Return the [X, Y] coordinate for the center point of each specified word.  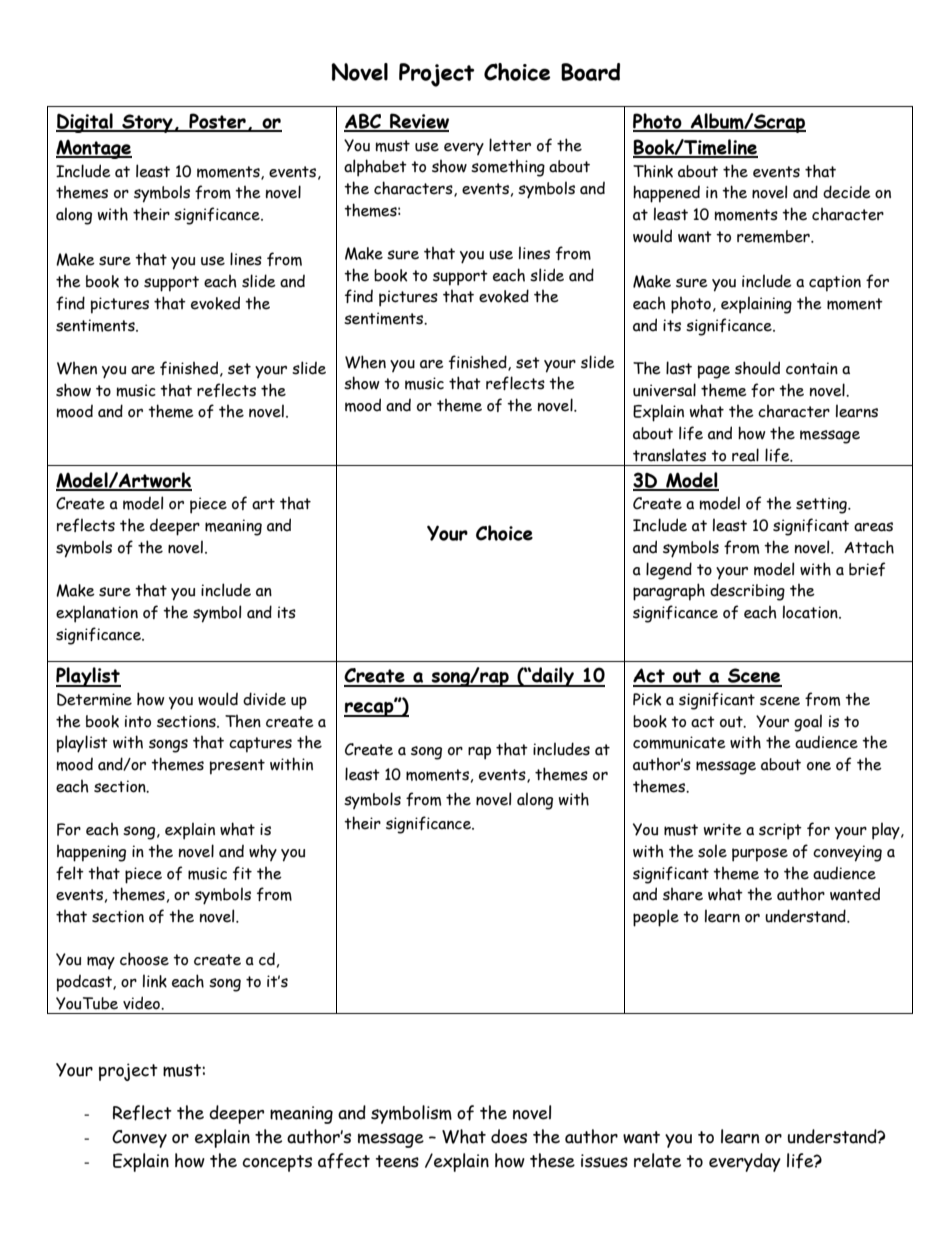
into [138, 721]
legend [669, 571]
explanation [97, 614]
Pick [647, 699]
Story [147, 123]
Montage [94, 149]
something [508, 168]
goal [808, 723]
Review [418, 122]
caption [835, 283]
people [656, 918]
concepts [277, 1163]
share [683, 894]
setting [822, 505]
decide [847, 192]
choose [144, 959]
